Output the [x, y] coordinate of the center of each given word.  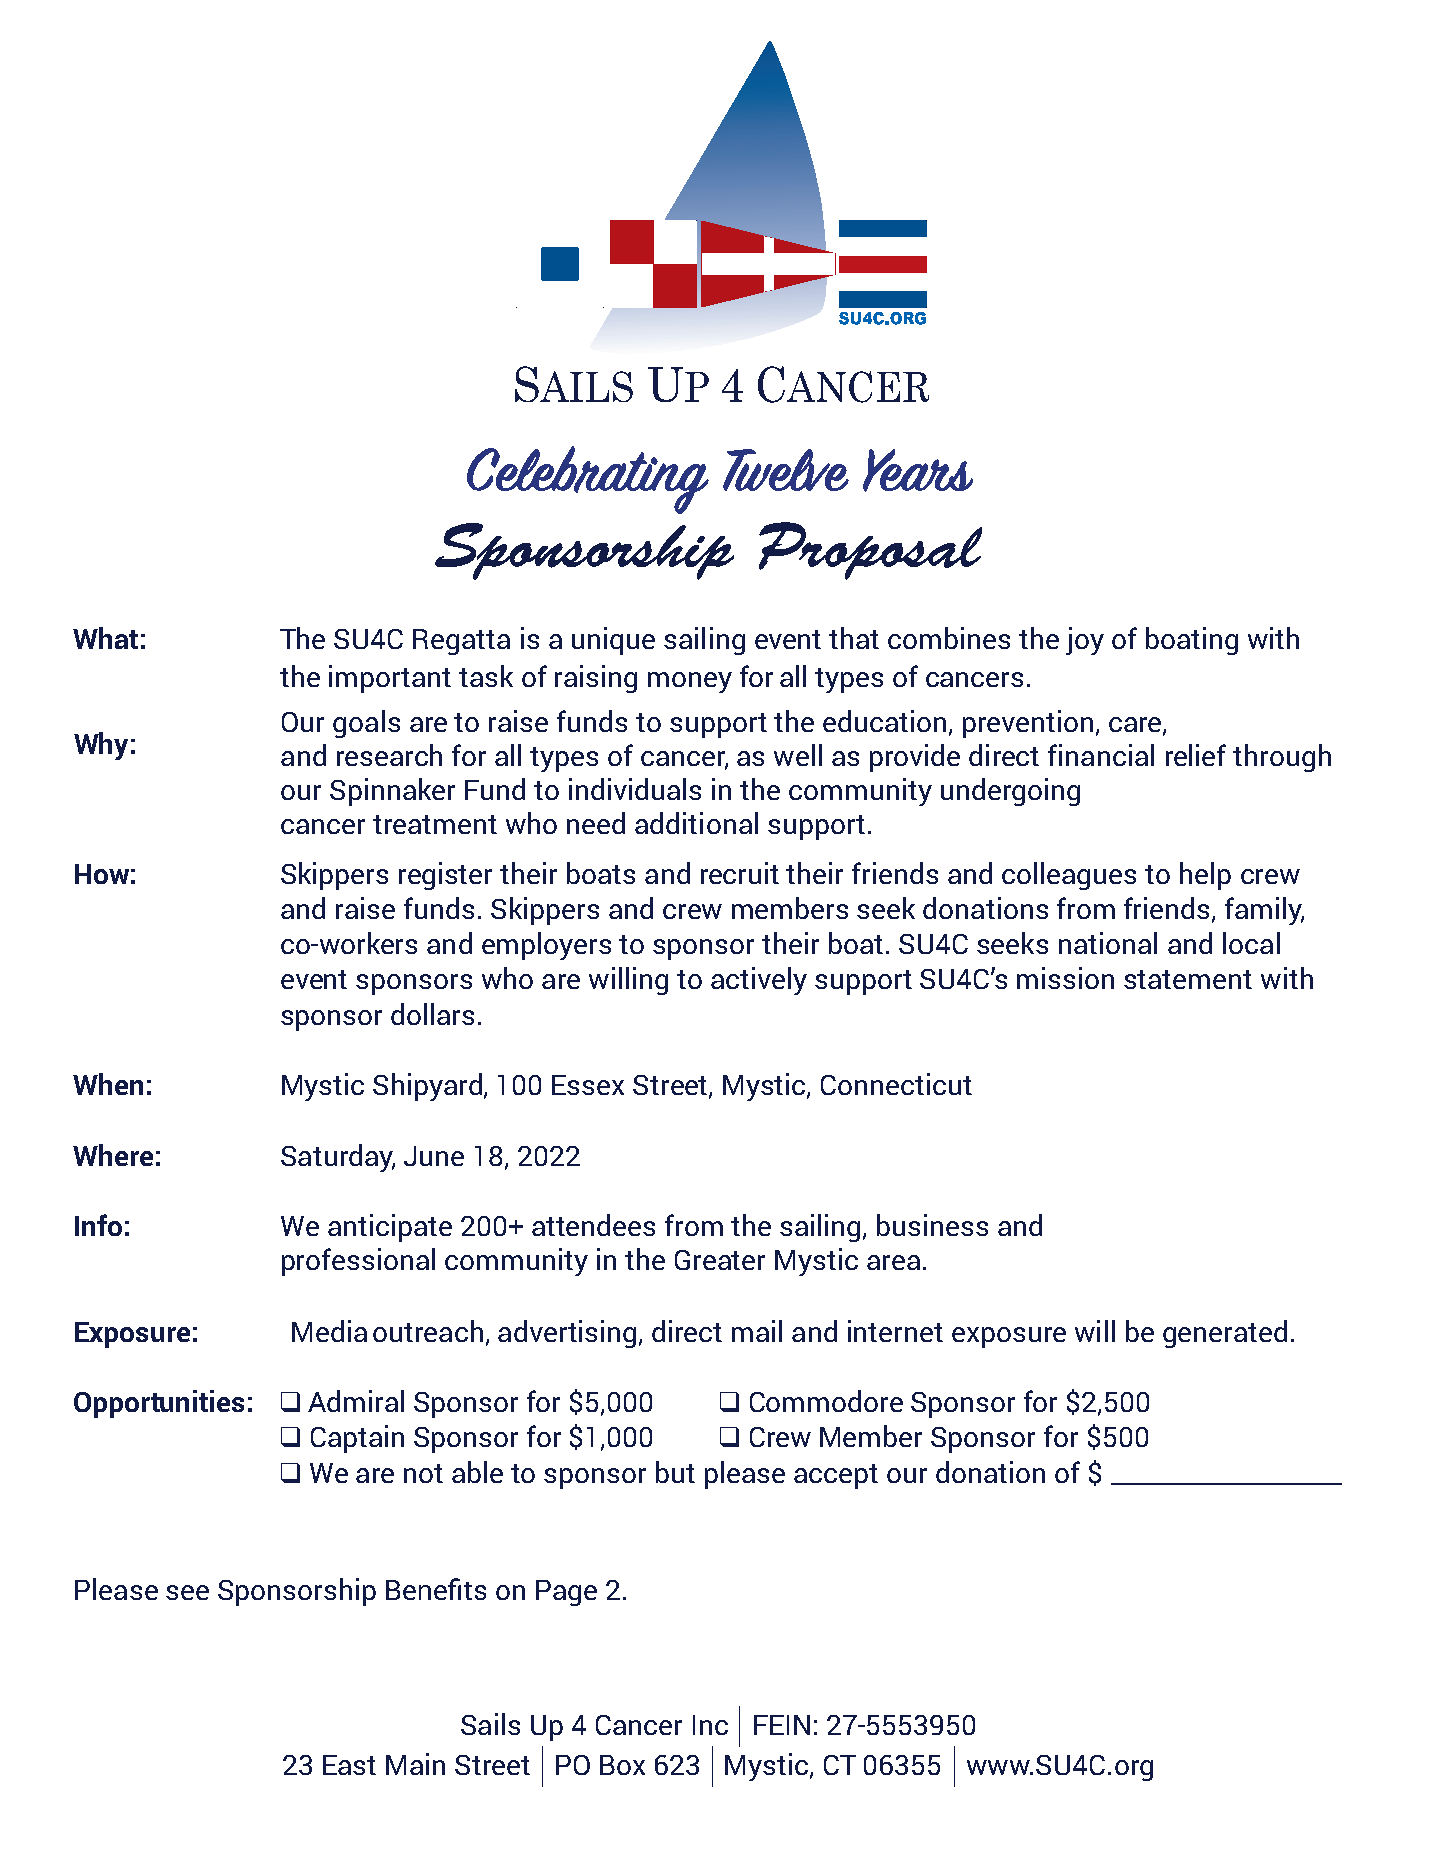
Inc [710, 1725]
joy [1085, 641]
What [105, 638]
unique [613, 641]
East [349, 1765]
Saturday [338, 1158]
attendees [593, 1225]
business [932, 1225]
